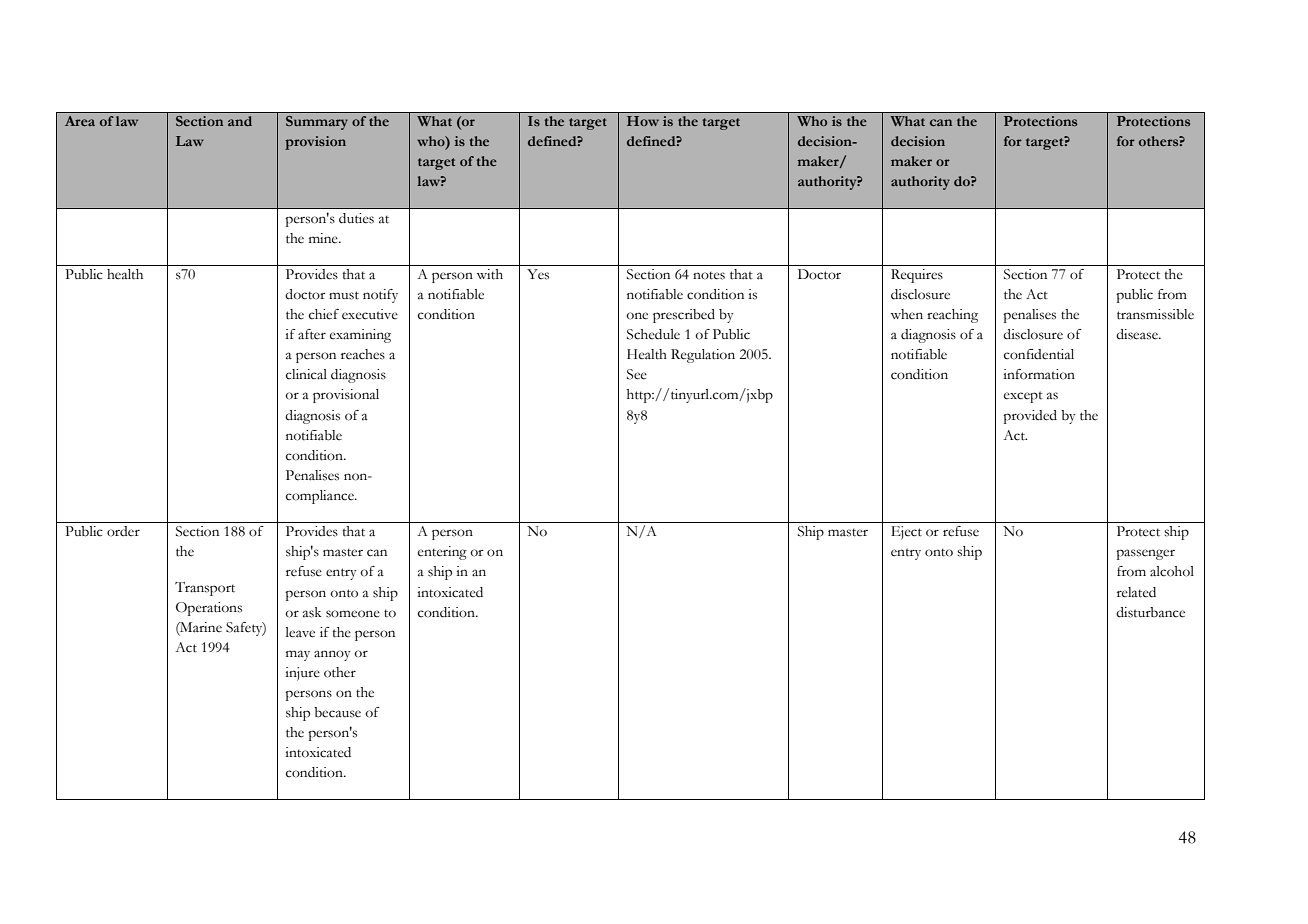 Image resolution: width=1308 pixels, height=924 pixels. Describe the element at coordinates (643, 121) in the screenshot. I see `How` at that location.
